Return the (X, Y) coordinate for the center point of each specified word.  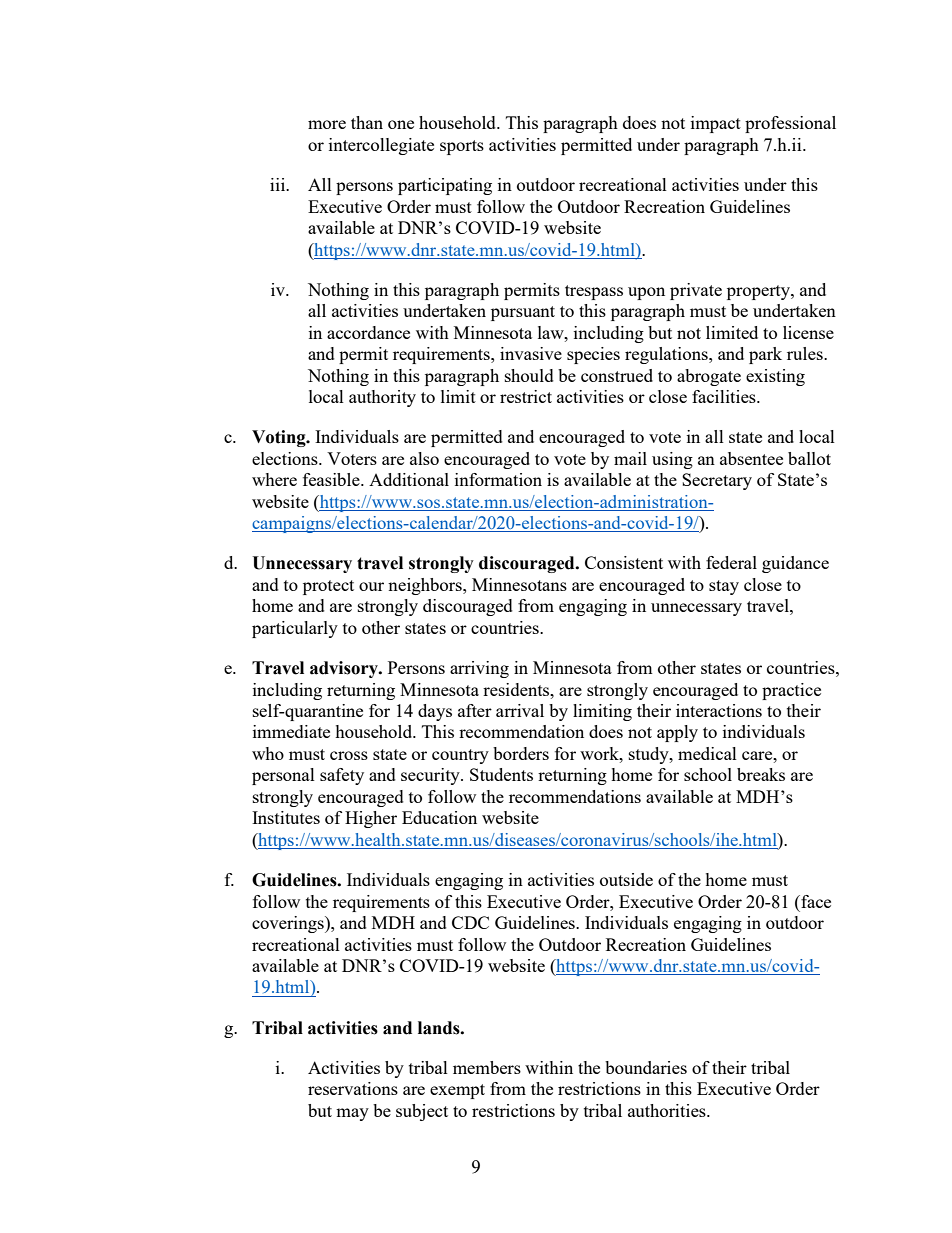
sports (462, 147)
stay (724, 587)
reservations (353, 1088)
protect (328, 587)
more (327, 124)
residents (517, 689)
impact (716, 124)
